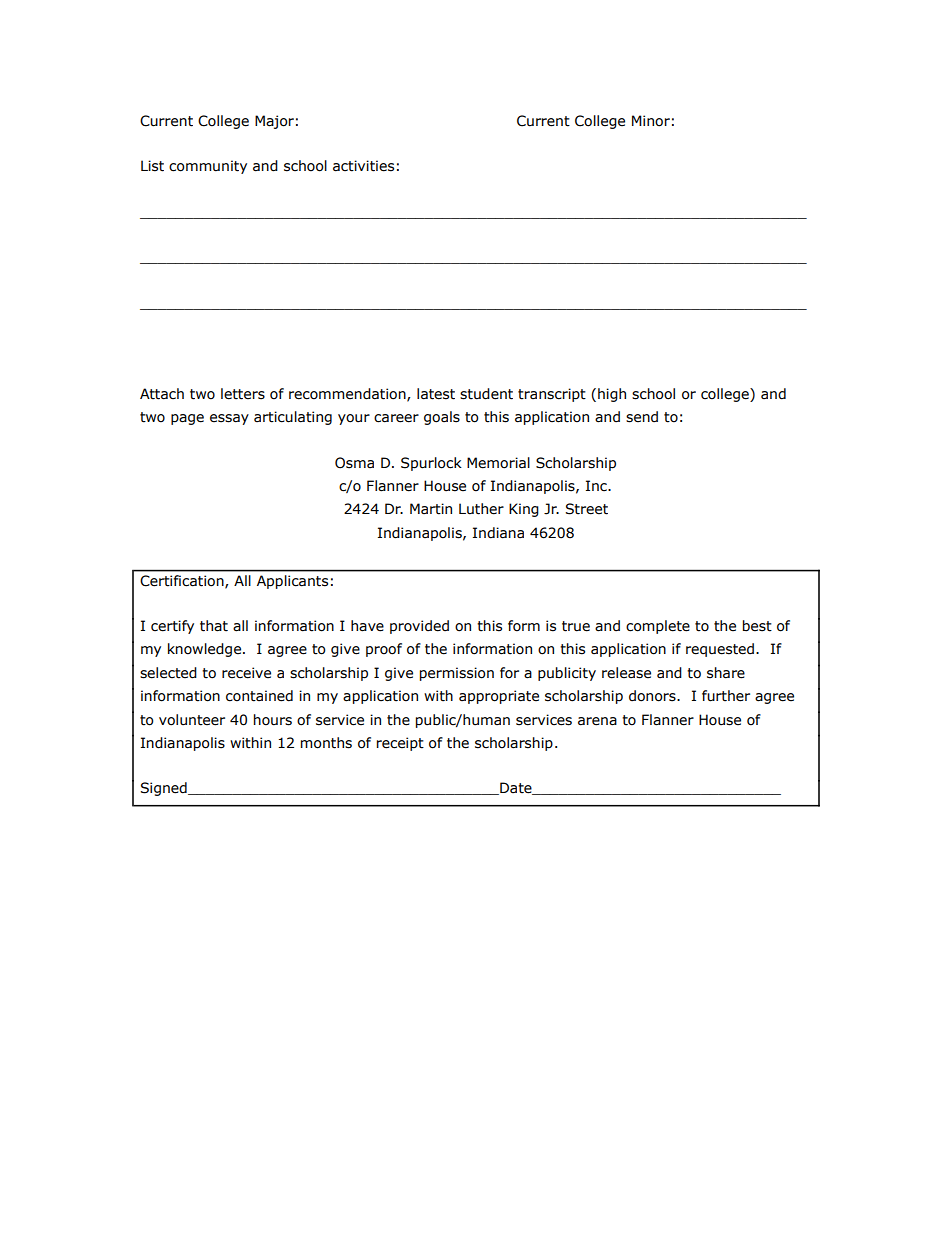  What do you see at coordinates (192, 720) in the screenshot?
I see `volunteer` at bounding box center [192, 720].
